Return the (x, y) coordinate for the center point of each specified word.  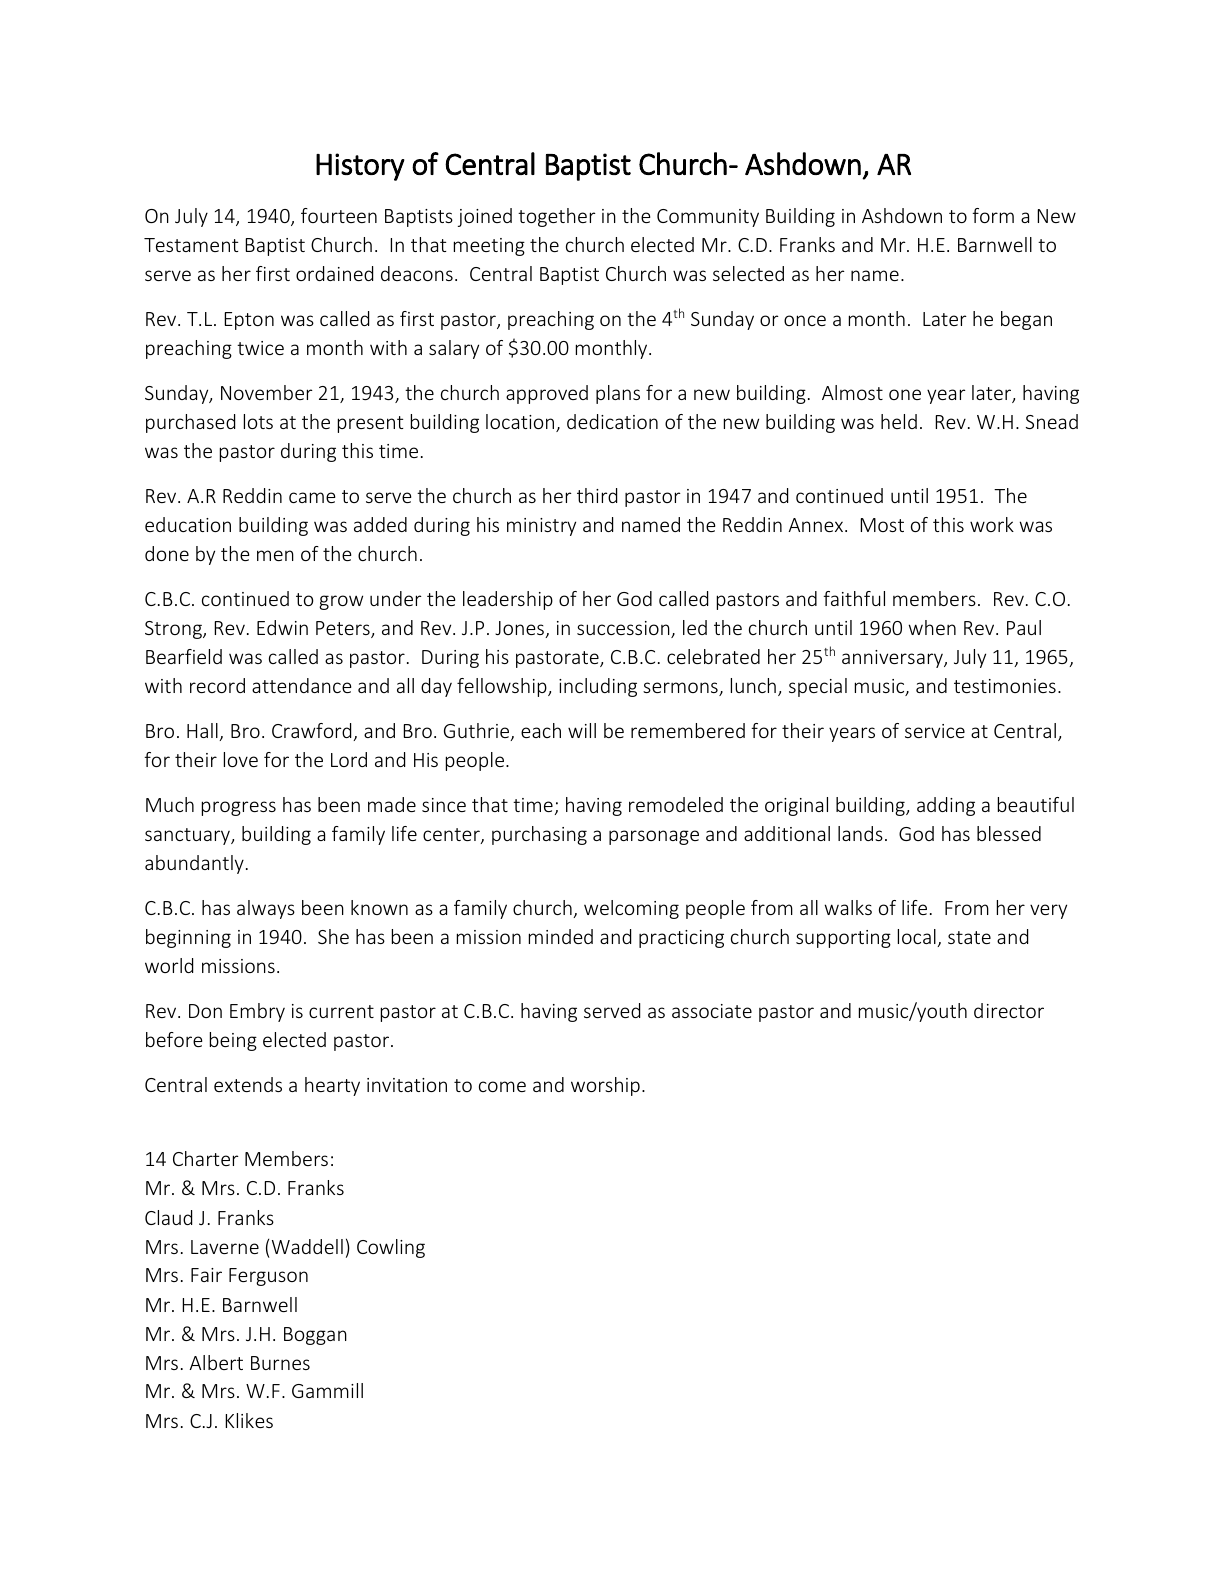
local (918, 938)
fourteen (339, 215)
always (266, 909)
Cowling (391, 1248)
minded (561, 936)
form (993, 215)
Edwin (282, 627)
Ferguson (268, 1277)
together (557, 217)
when (932, 627)
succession (624, 629)
